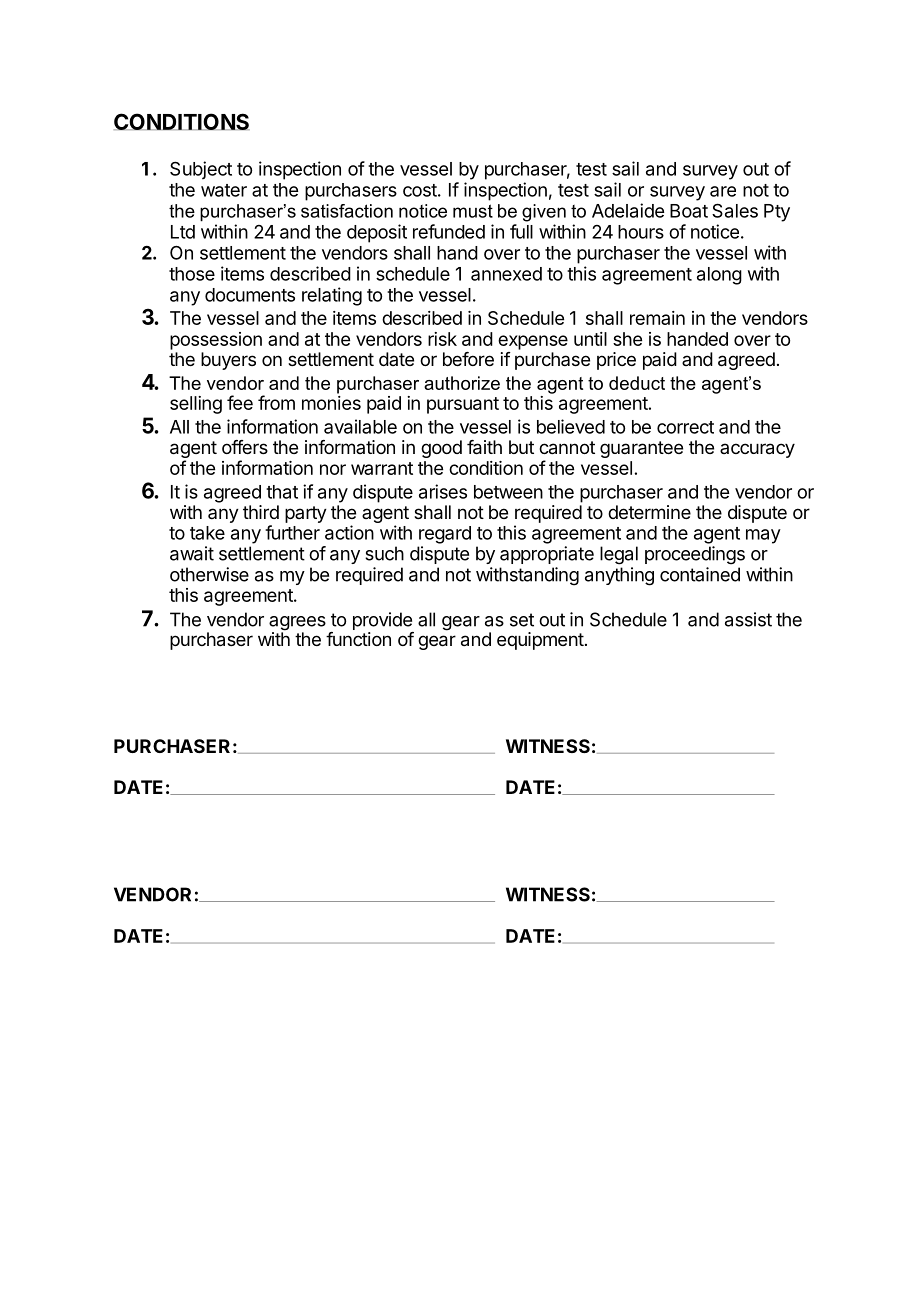  Describe the element at coordinates (240, 402) in the screenshot. I see `fee` at that location.
